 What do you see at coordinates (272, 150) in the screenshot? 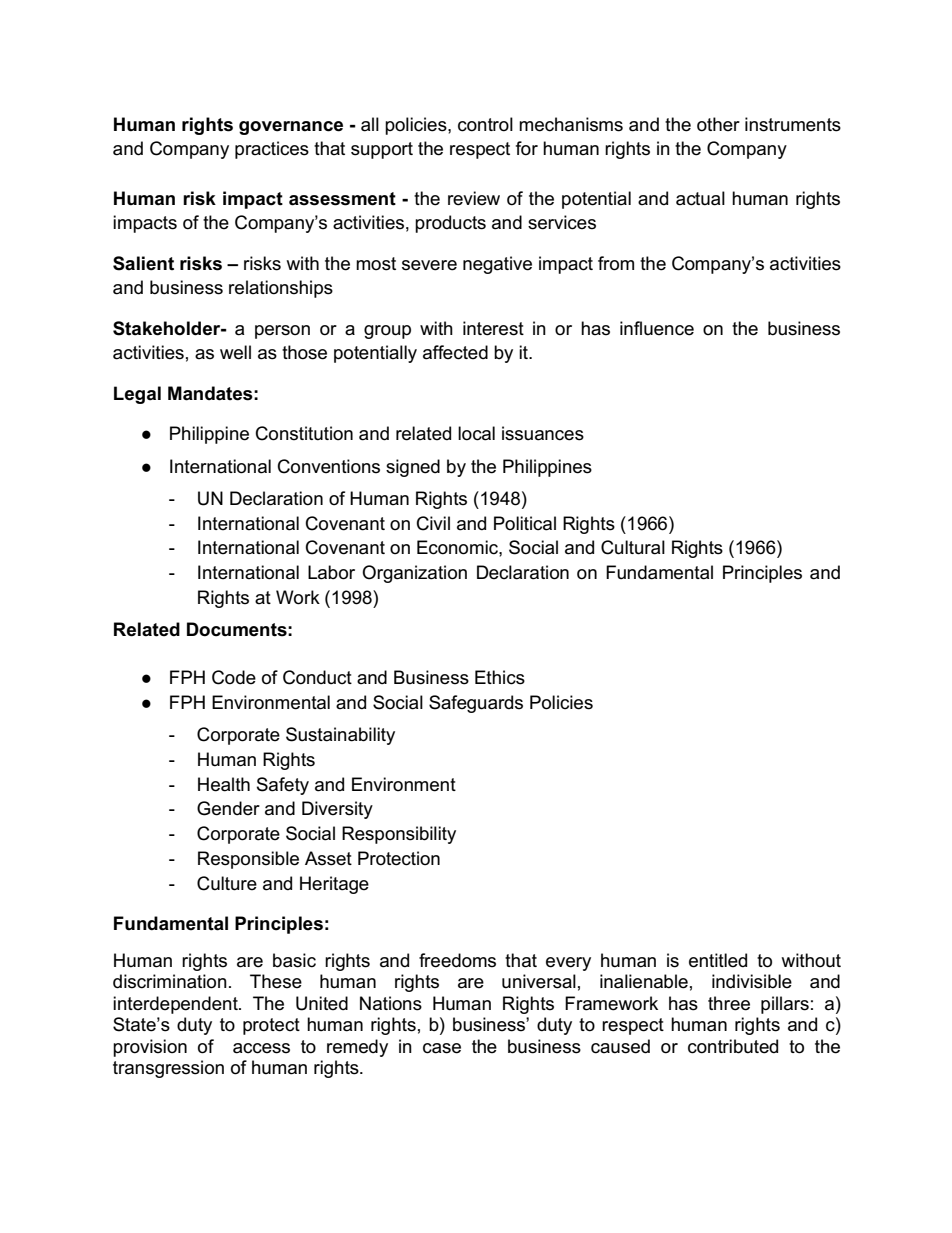
I see `practices` at bounding box center [272, 150].
